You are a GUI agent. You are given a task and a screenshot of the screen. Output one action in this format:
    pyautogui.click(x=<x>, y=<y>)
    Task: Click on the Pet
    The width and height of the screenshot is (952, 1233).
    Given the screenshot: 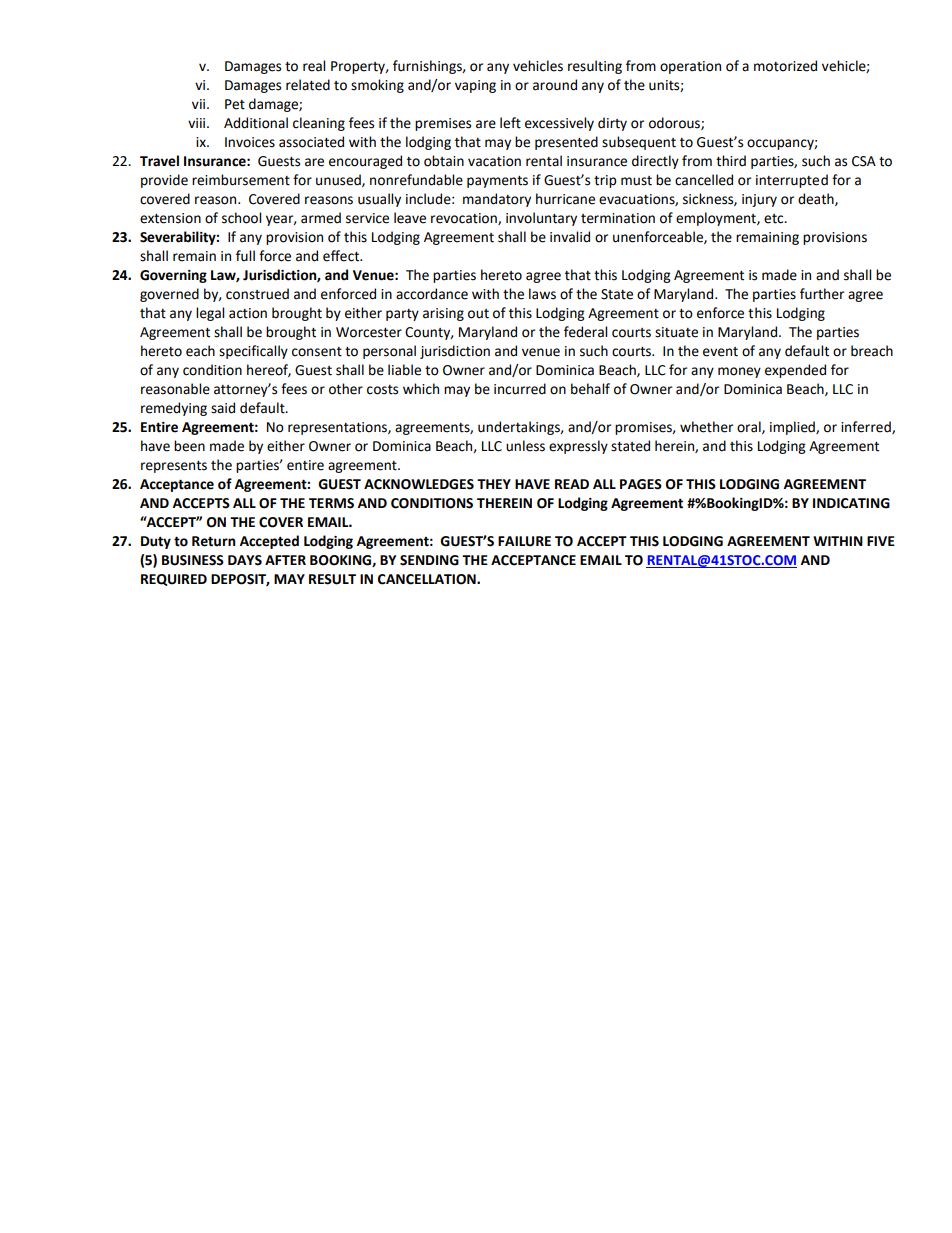 What is the action you would take?
    pyautogui.click(x=235, y=104)
